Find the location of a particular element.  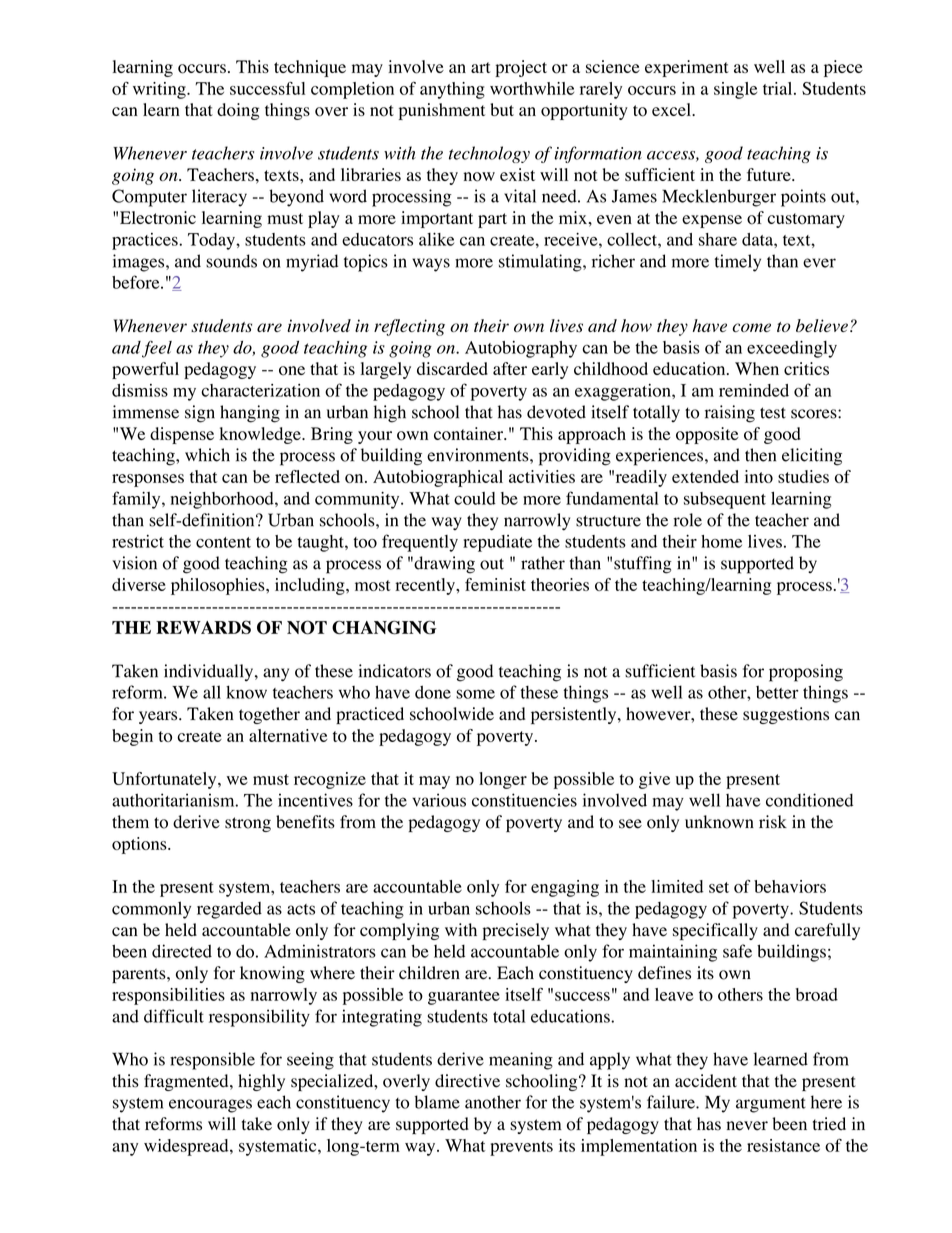

which is located at coordinates (207, 455).
